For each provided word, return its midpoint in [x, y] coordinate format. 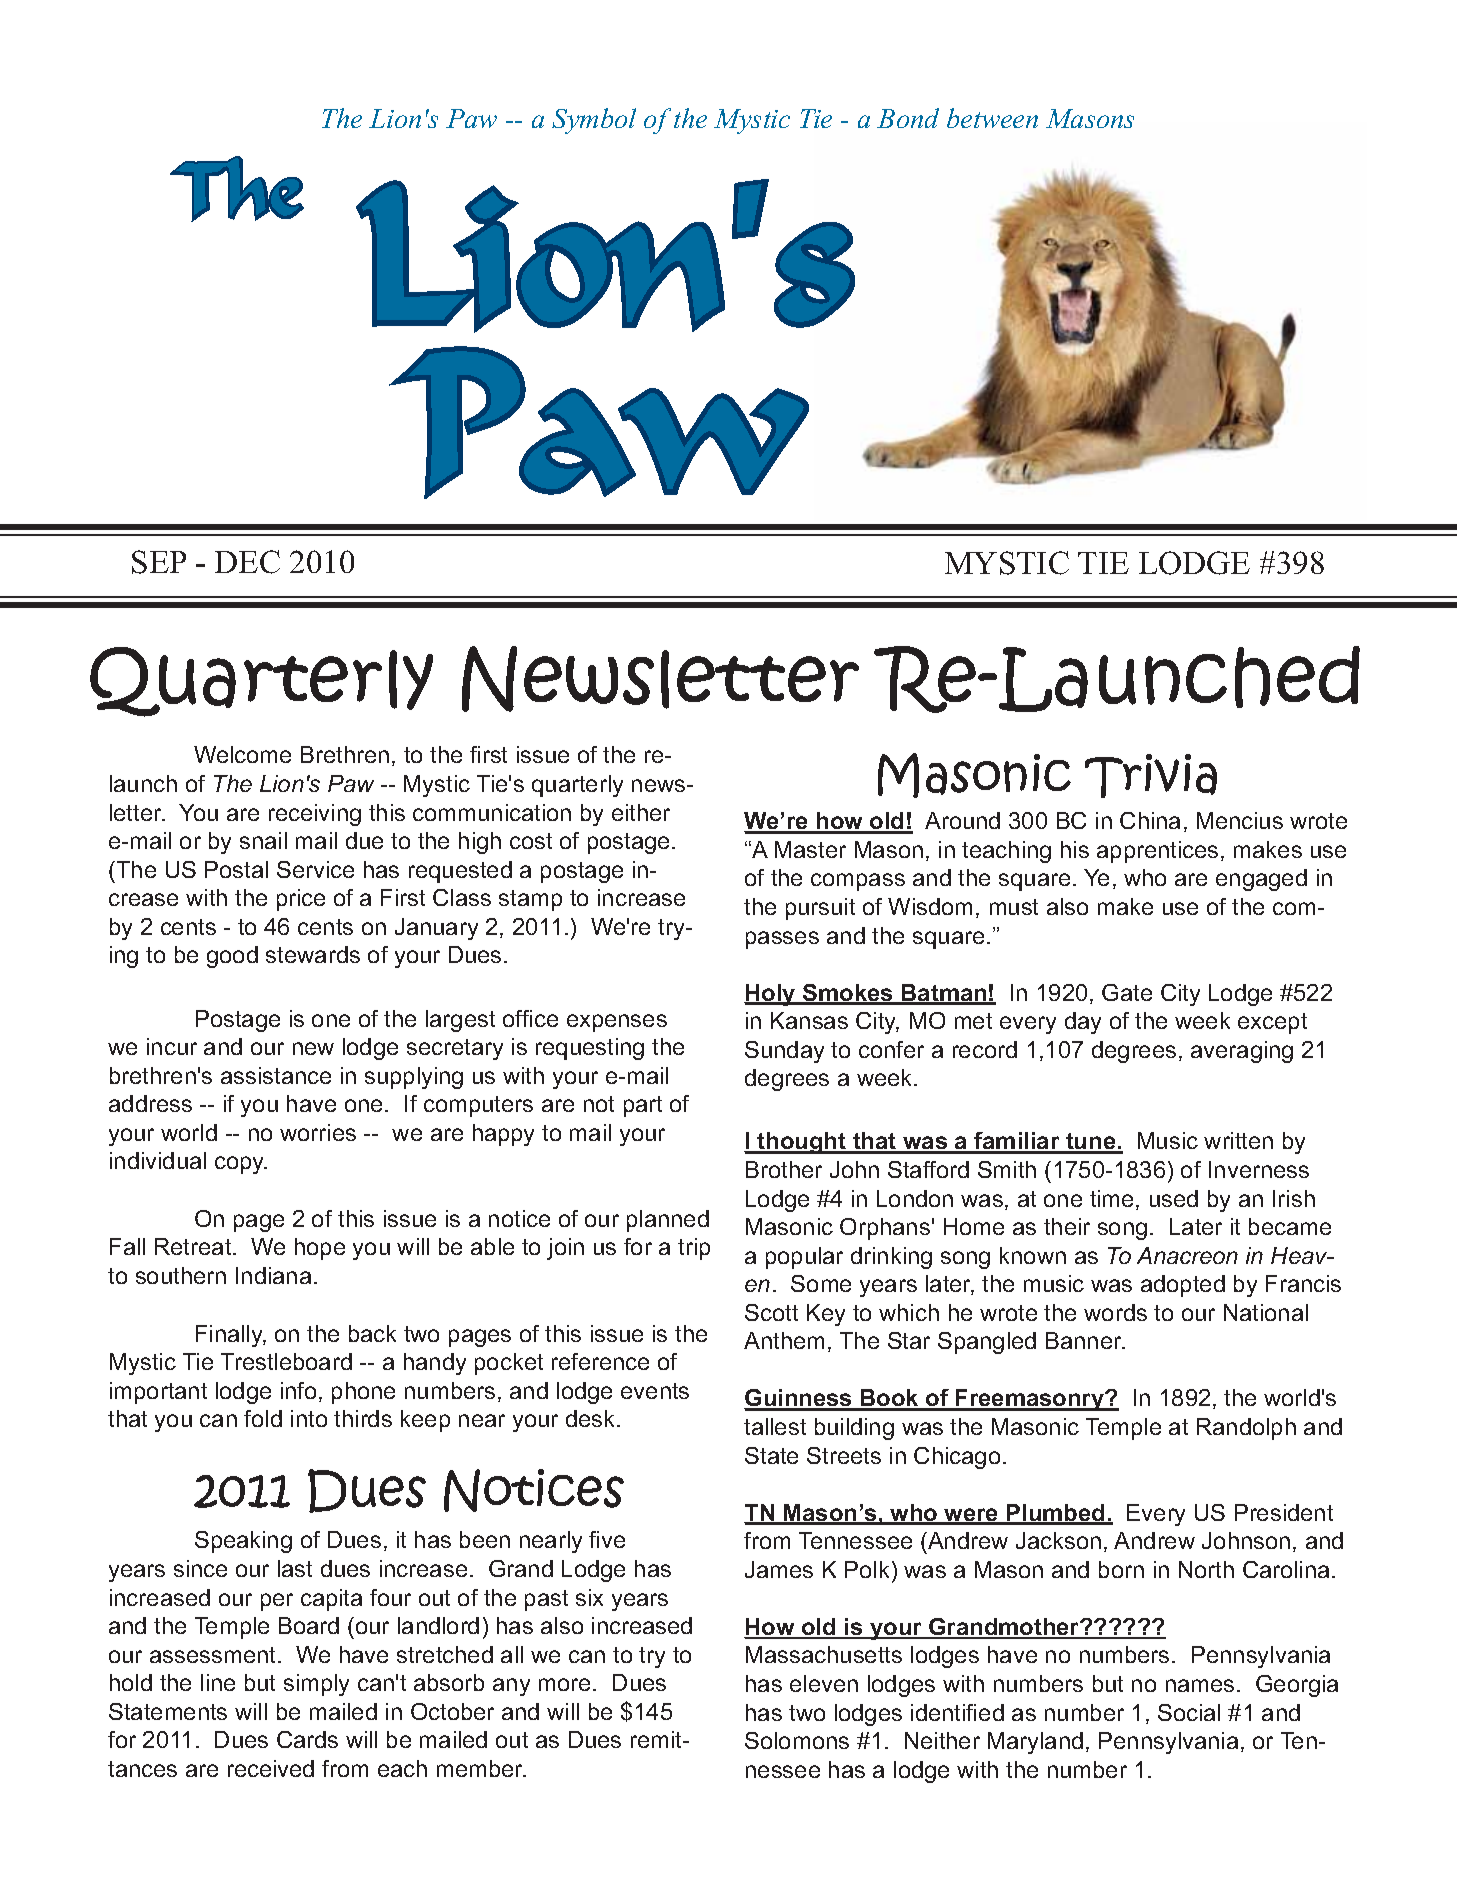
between [992, 118]
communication [492, 812]
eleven [824, 1683]
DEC [247, 562]
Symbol [594, 121]
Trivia [1151, 776]
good [232, 957]
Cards [307, 1739]
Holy [771, 995]
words [1115, 1312]
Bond [908, 118]
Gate [1127, 992]
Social [1189, 1712]
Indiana [273, 1275]
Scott [771, 1312]
